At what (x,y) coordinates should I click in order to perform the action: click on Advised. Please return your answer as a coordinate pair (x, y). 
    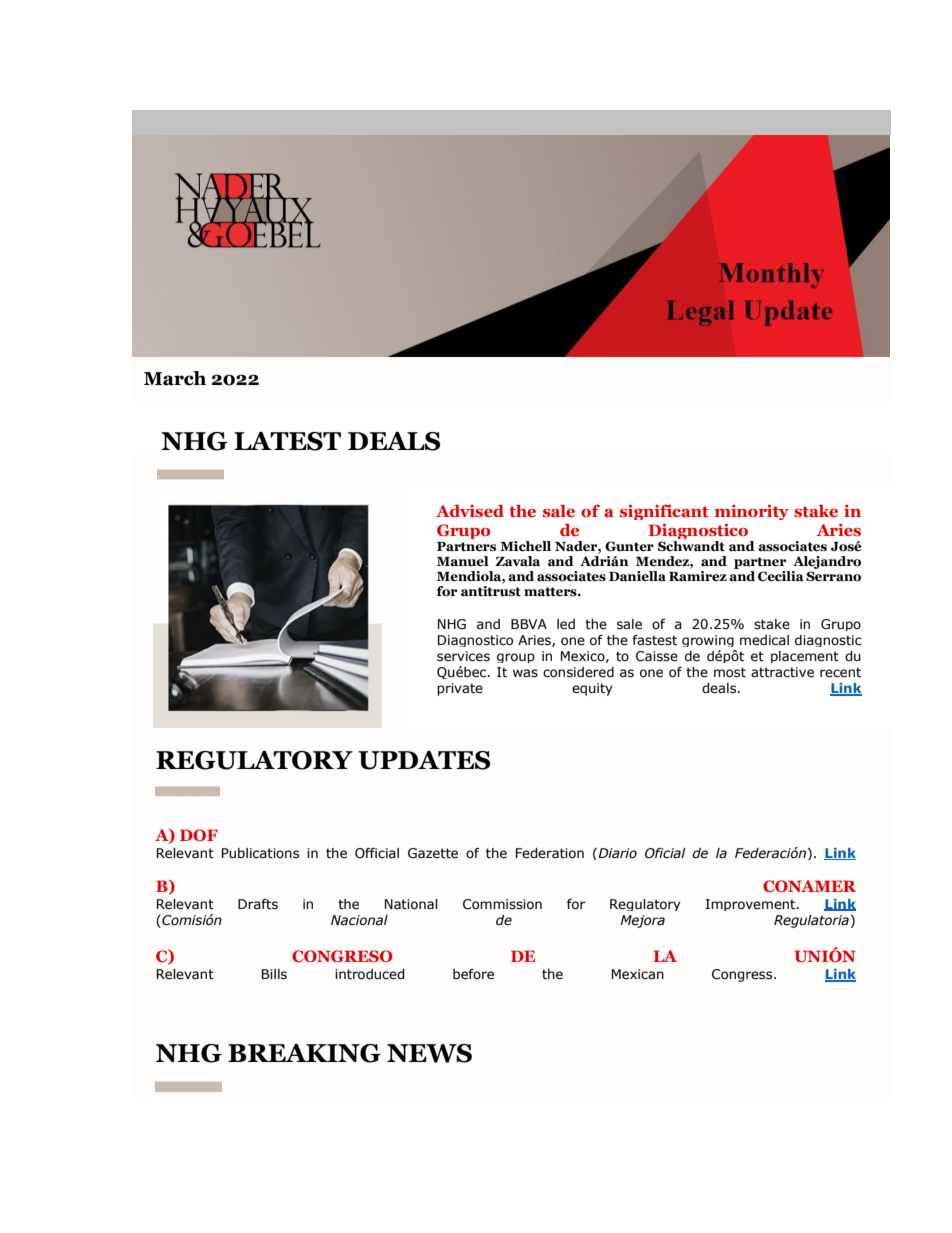
    Looking at the image, I should click on (470, 510).
